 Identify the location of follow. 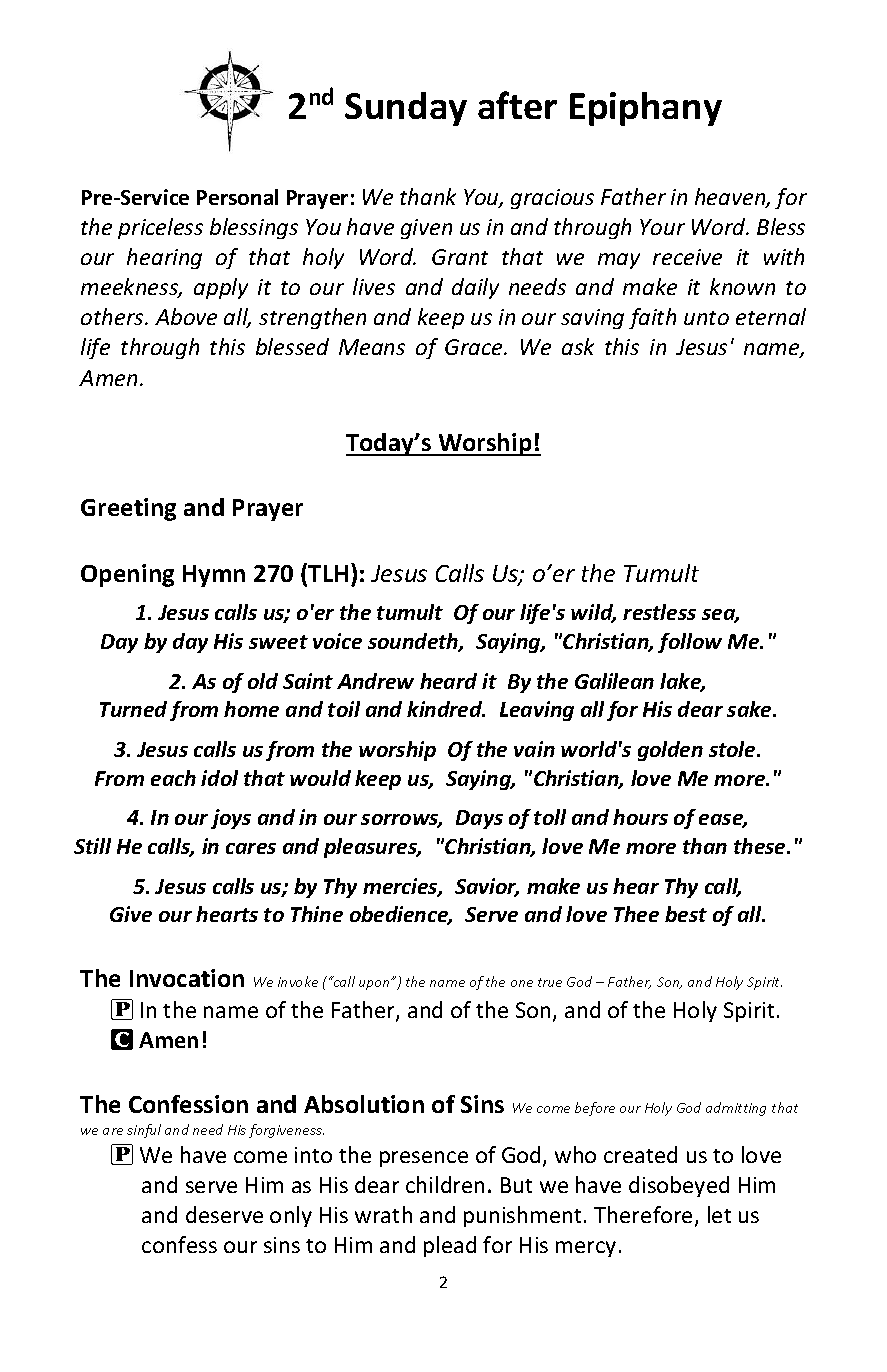
(690, 643).
